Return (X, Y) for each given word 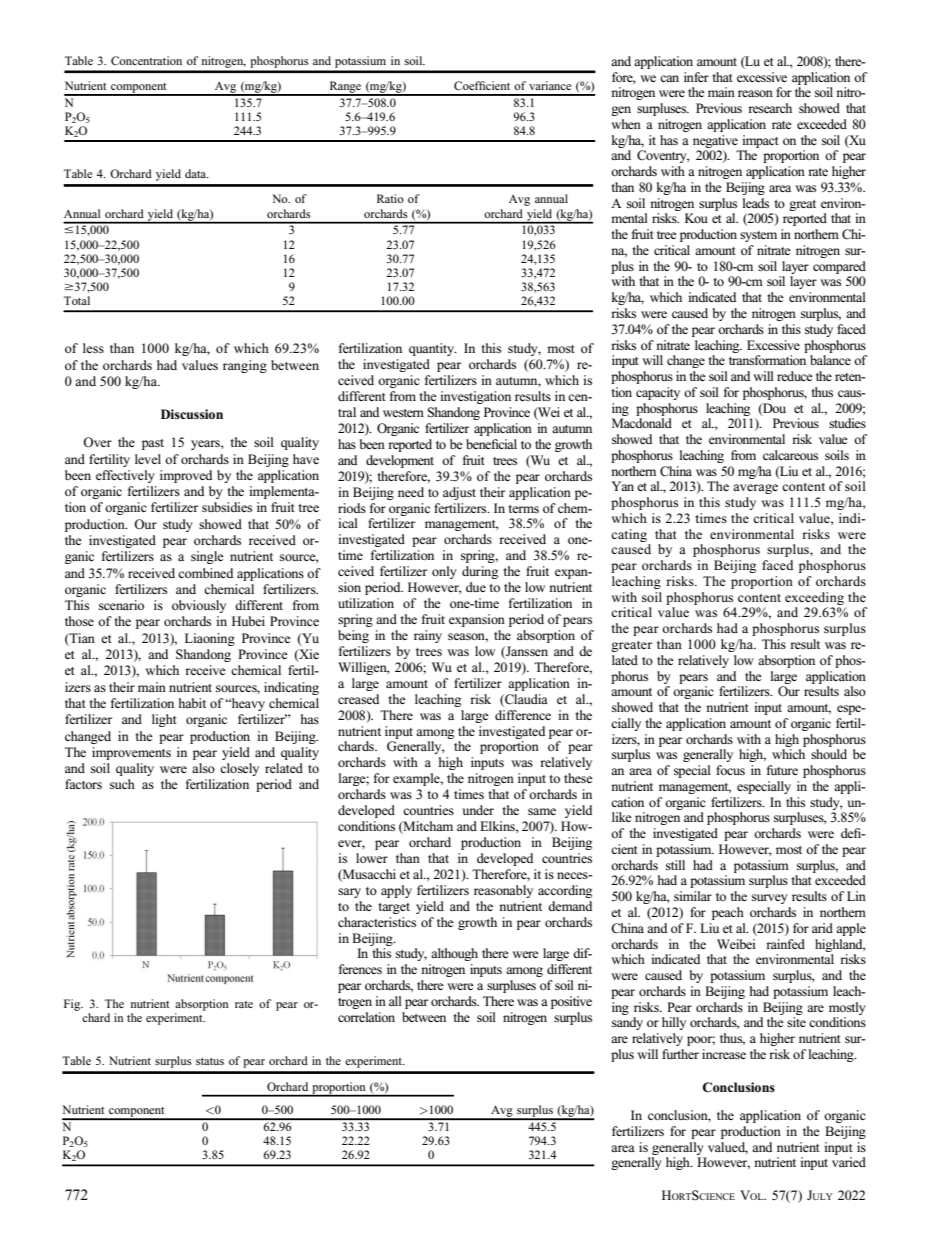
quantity (433, 349)
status (210, 1061)
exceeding (814, 598)
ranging (245, 366)
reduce (795, 376)
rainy (428, 636)
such (122, 784)
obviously (199, 606)
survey (770, 899)
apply (396, 891)
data (197, 173)
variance (550, 85)
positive (571, 1002)
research (770, 108)
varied (849, 1162)
